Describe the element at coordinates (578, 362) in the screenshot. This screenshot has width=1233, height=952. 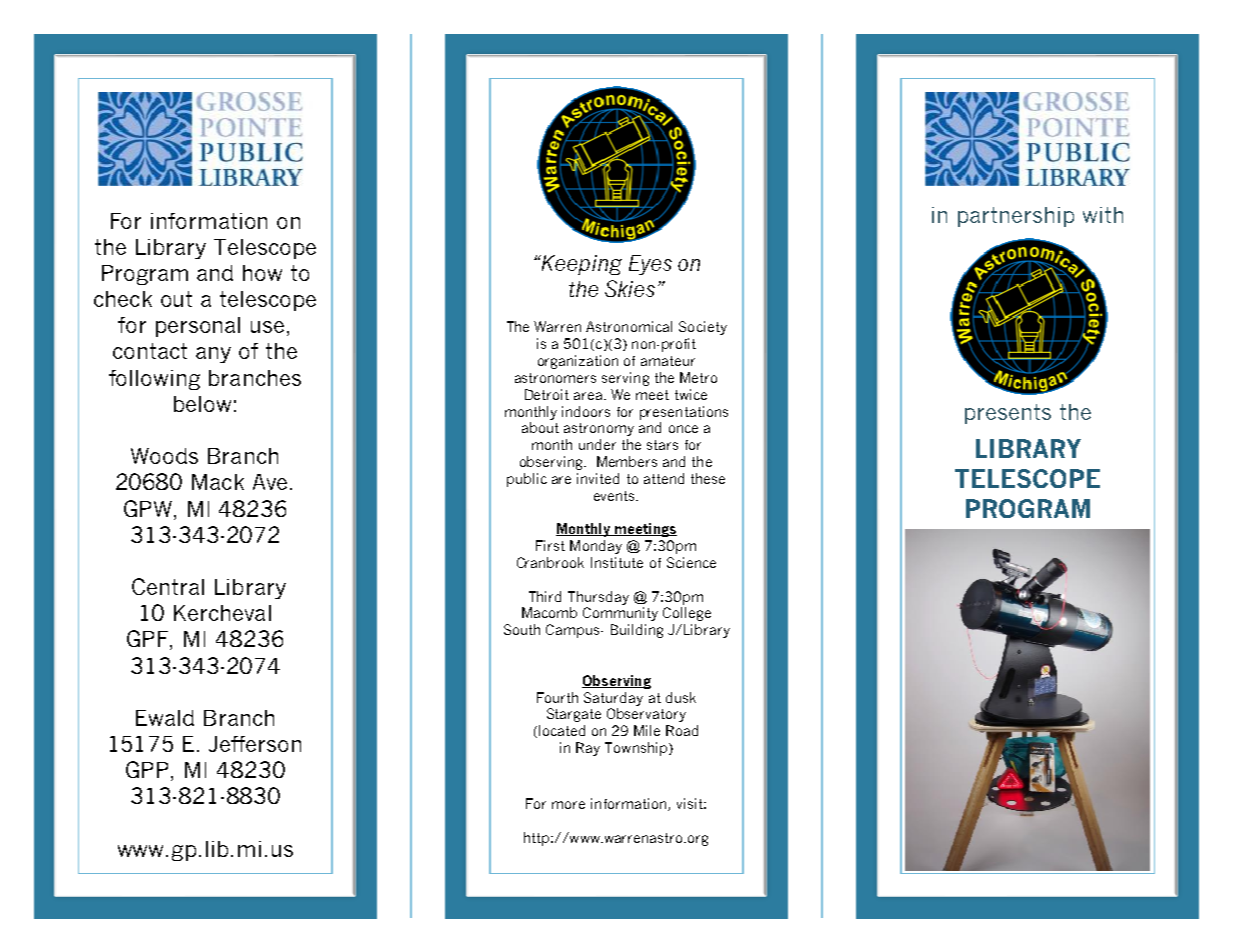
I see `organization` at that location.
